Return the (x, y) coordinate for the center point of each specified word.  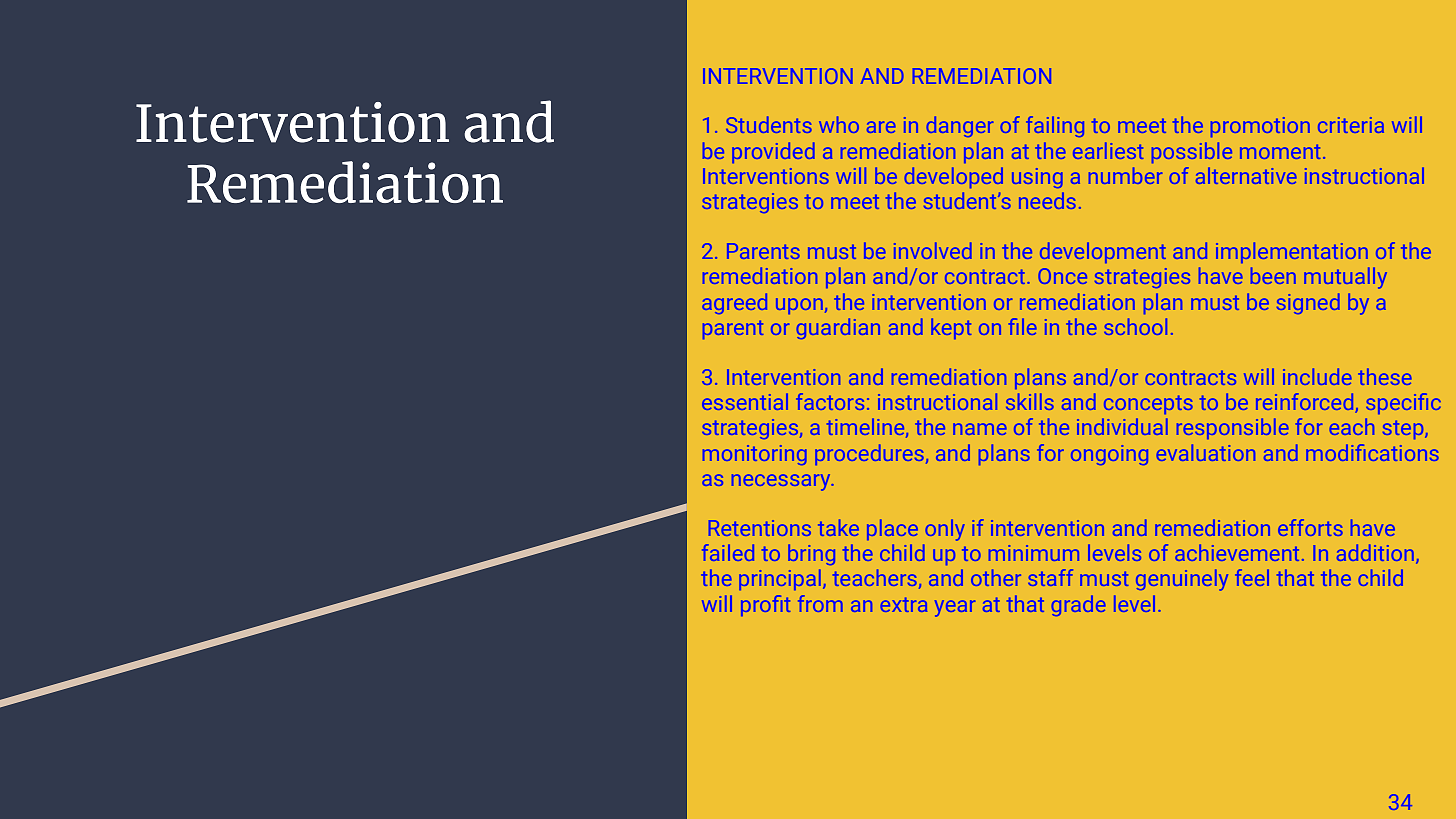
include (1317, 376)
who (839, 124)
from (820, 603)
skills (1030, 401)
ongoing (1109, 455)
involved (933, 250)
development (1103, 252)
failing (1055, 126)
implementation (1292, 252)
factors (830, 401)
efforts (1310, 527)
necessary (782, 482)
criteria (1351, 125)
